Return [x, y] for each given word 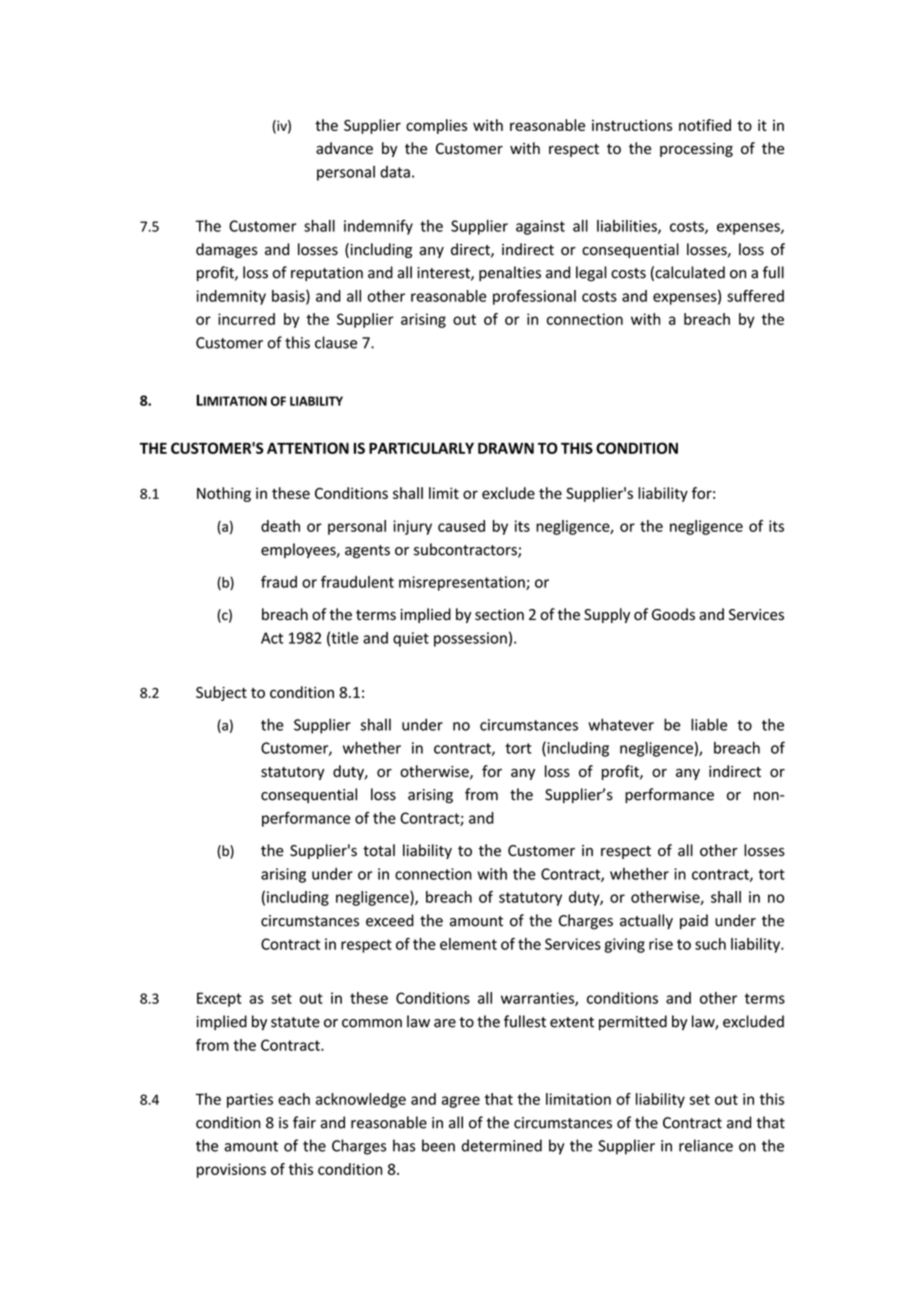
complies [436, 126]
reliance [706, 1145]
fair [304, 1122]
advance [344, 148]
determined [502, 1145]
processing [696, 150]
